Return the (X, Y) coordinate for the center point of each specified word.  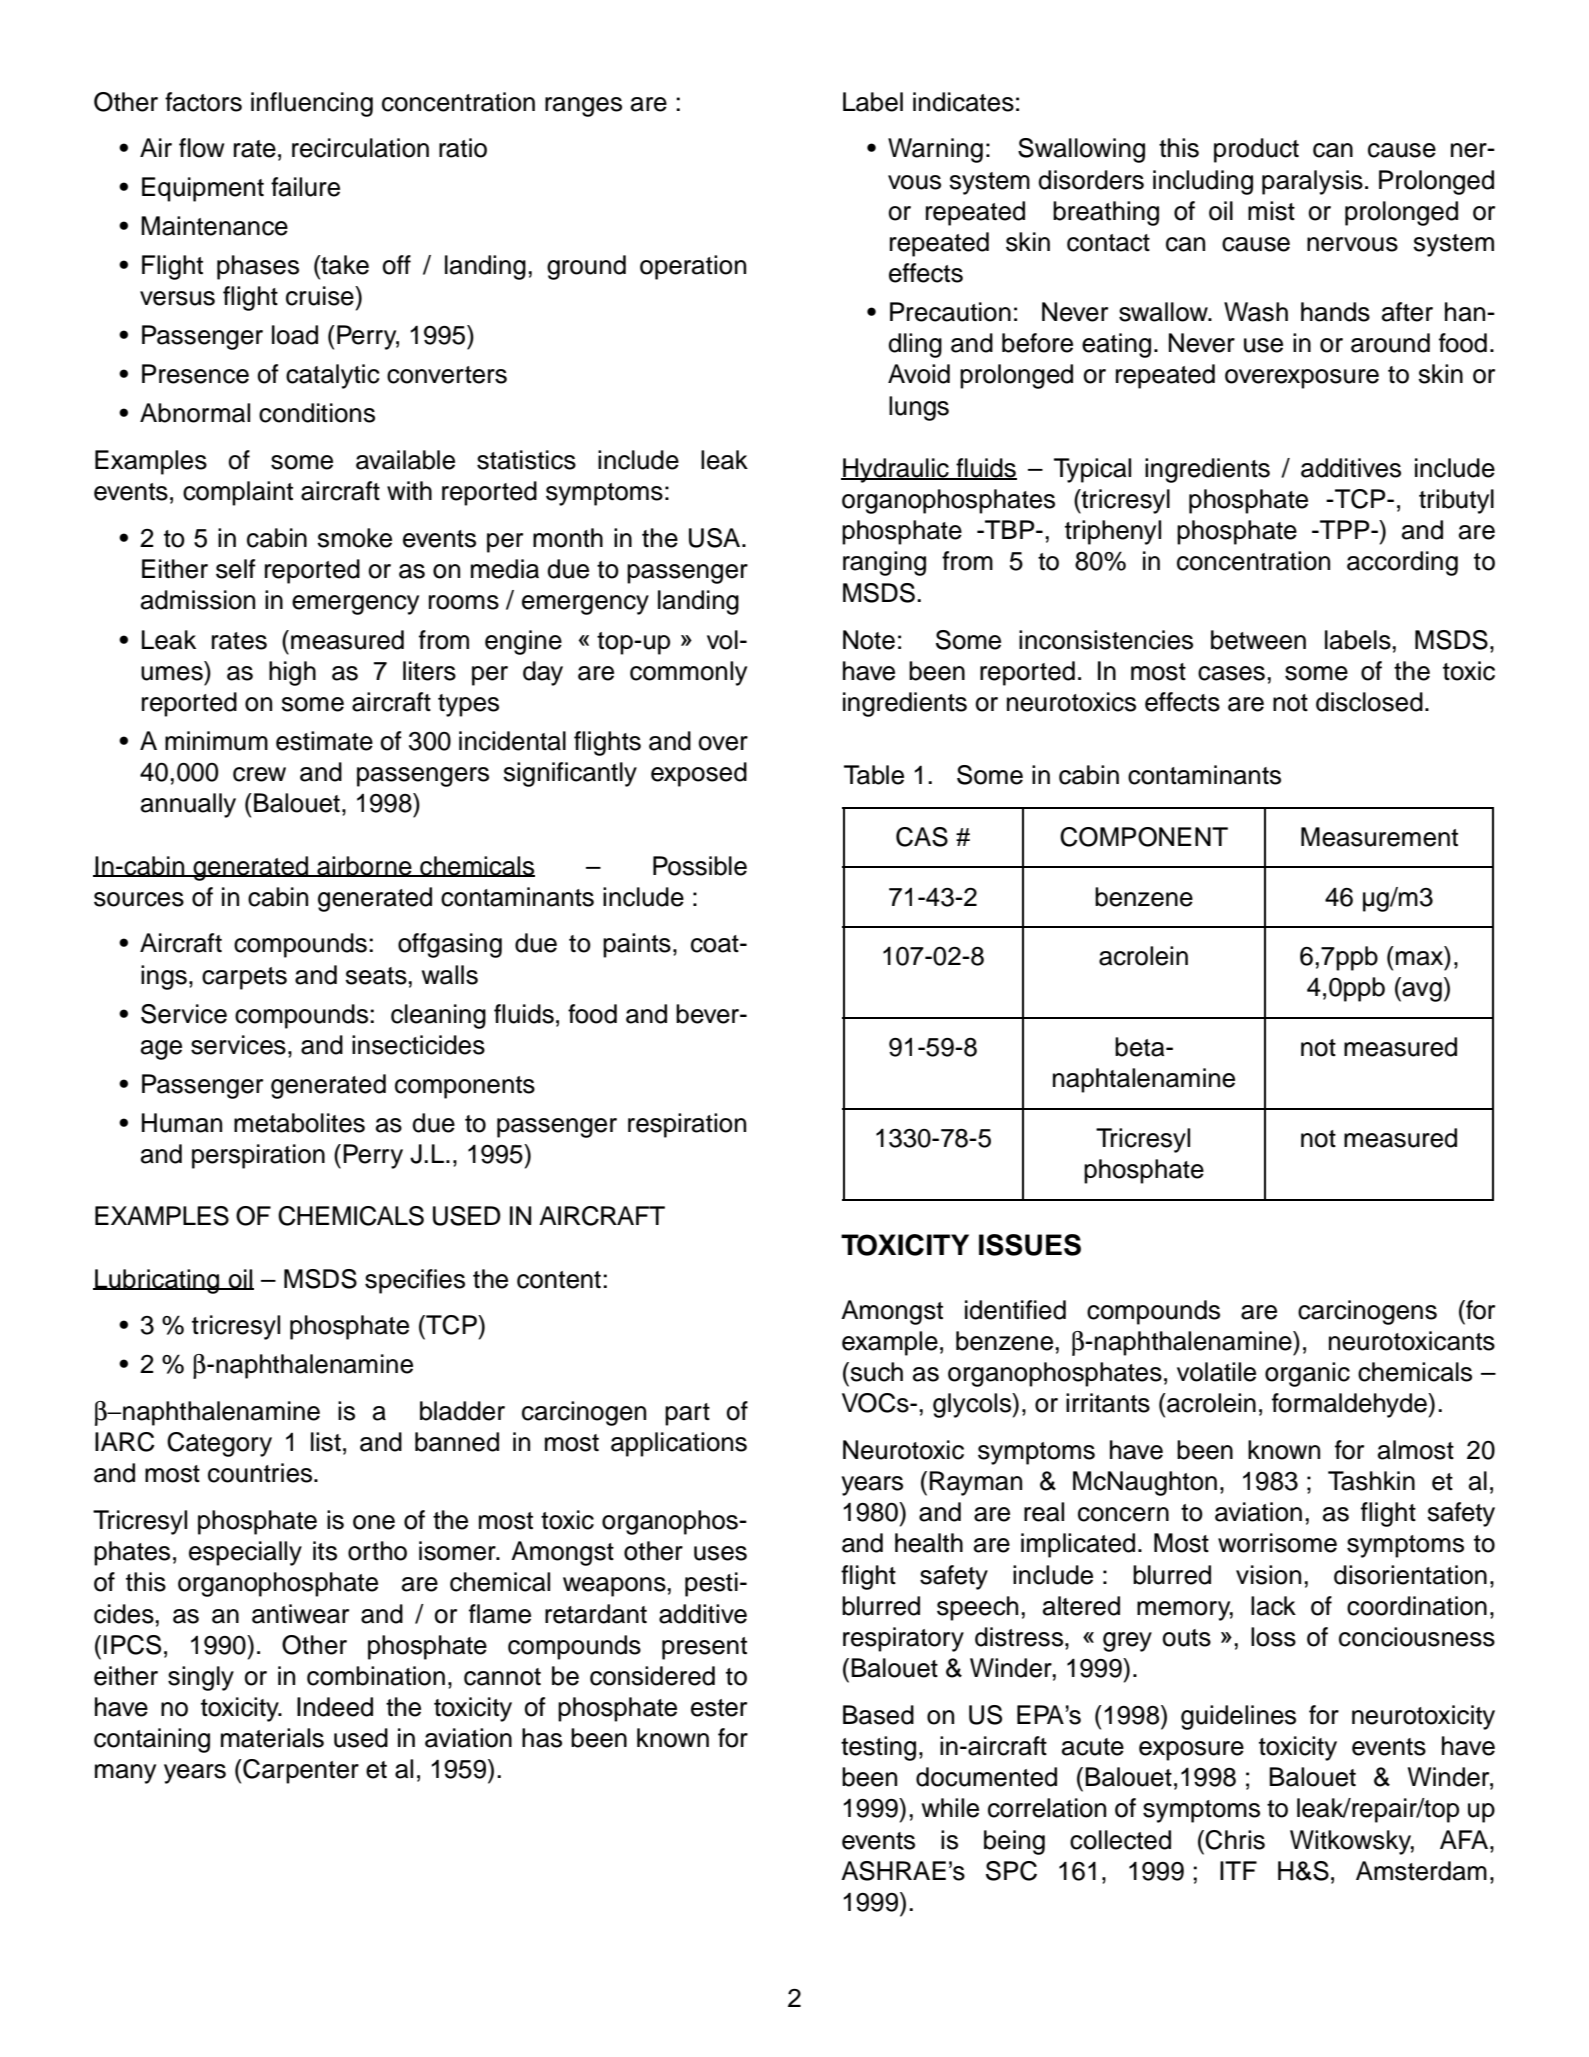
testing (878, 1748)
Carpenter (300, 1771)
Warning (935, 150)
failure (305, 187)
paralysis (1312, 182)
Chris (1235, 1840)
